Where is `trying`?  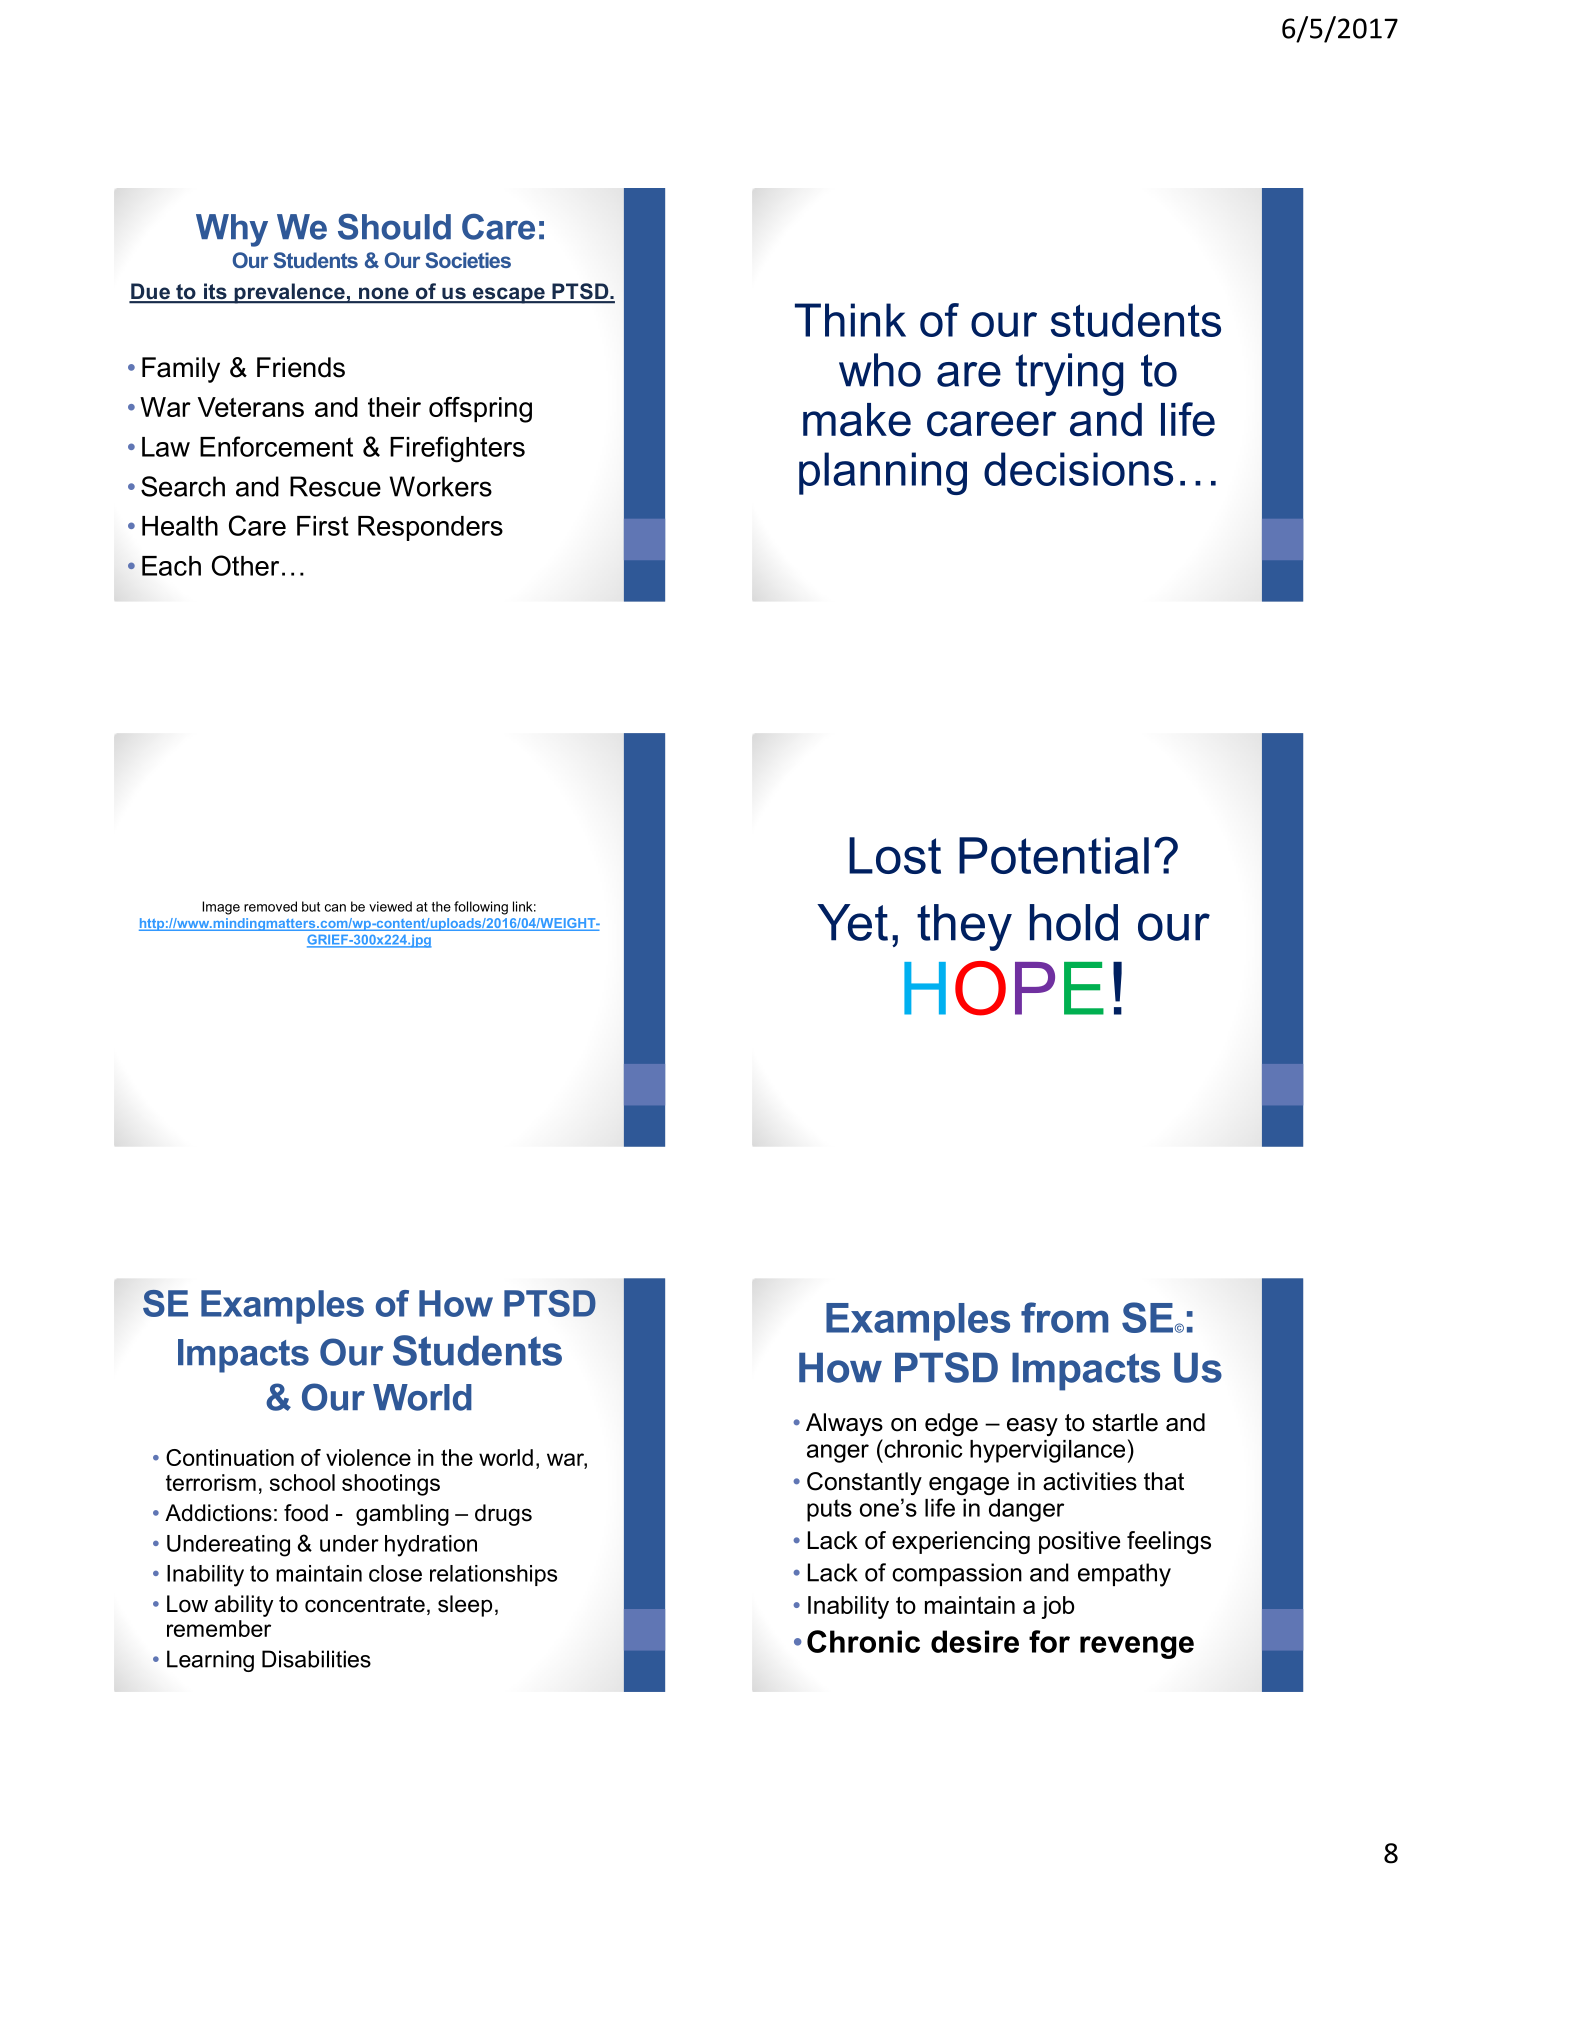
trying is located at coordinates (1069, 374).
